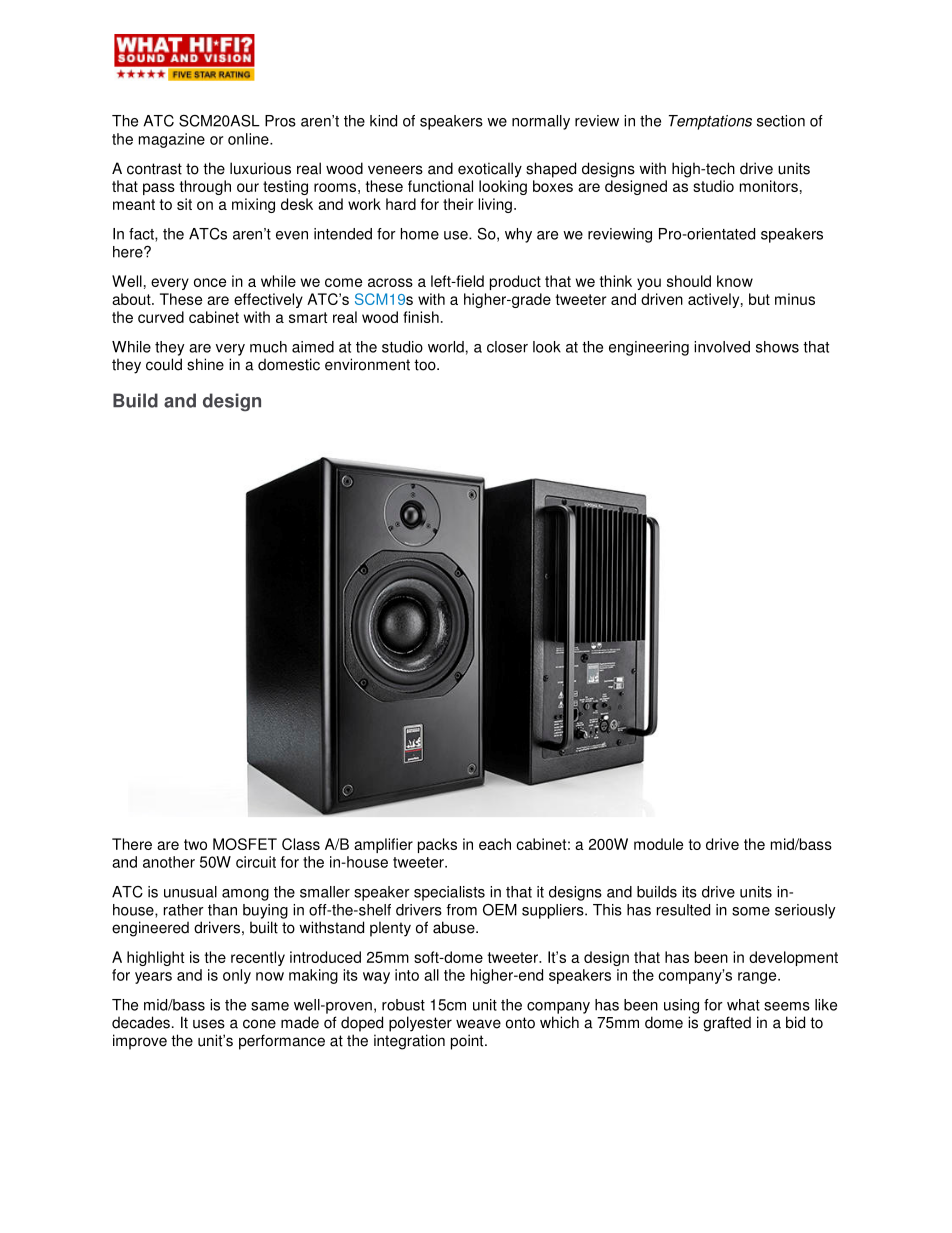 The width and height of the page is (952, 1233). I want to click on Temptations, so click(710, 122).
